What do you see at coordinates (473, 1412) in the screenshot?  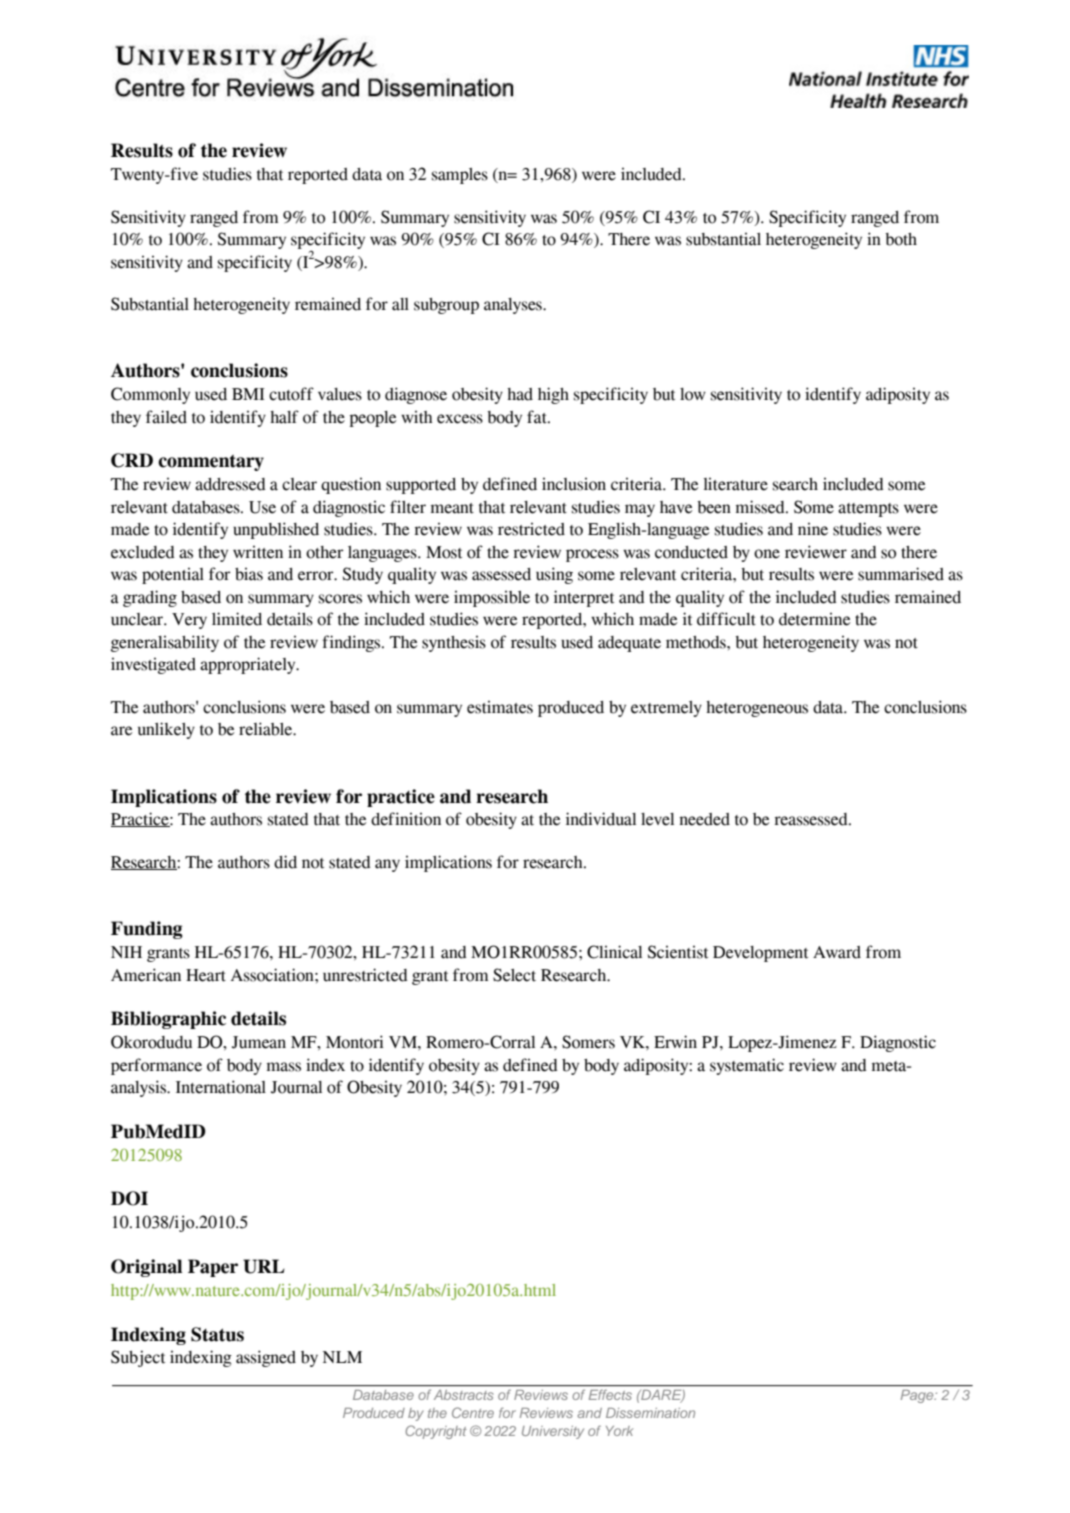 I see `Centre` at bounding box center [473, 1412].
